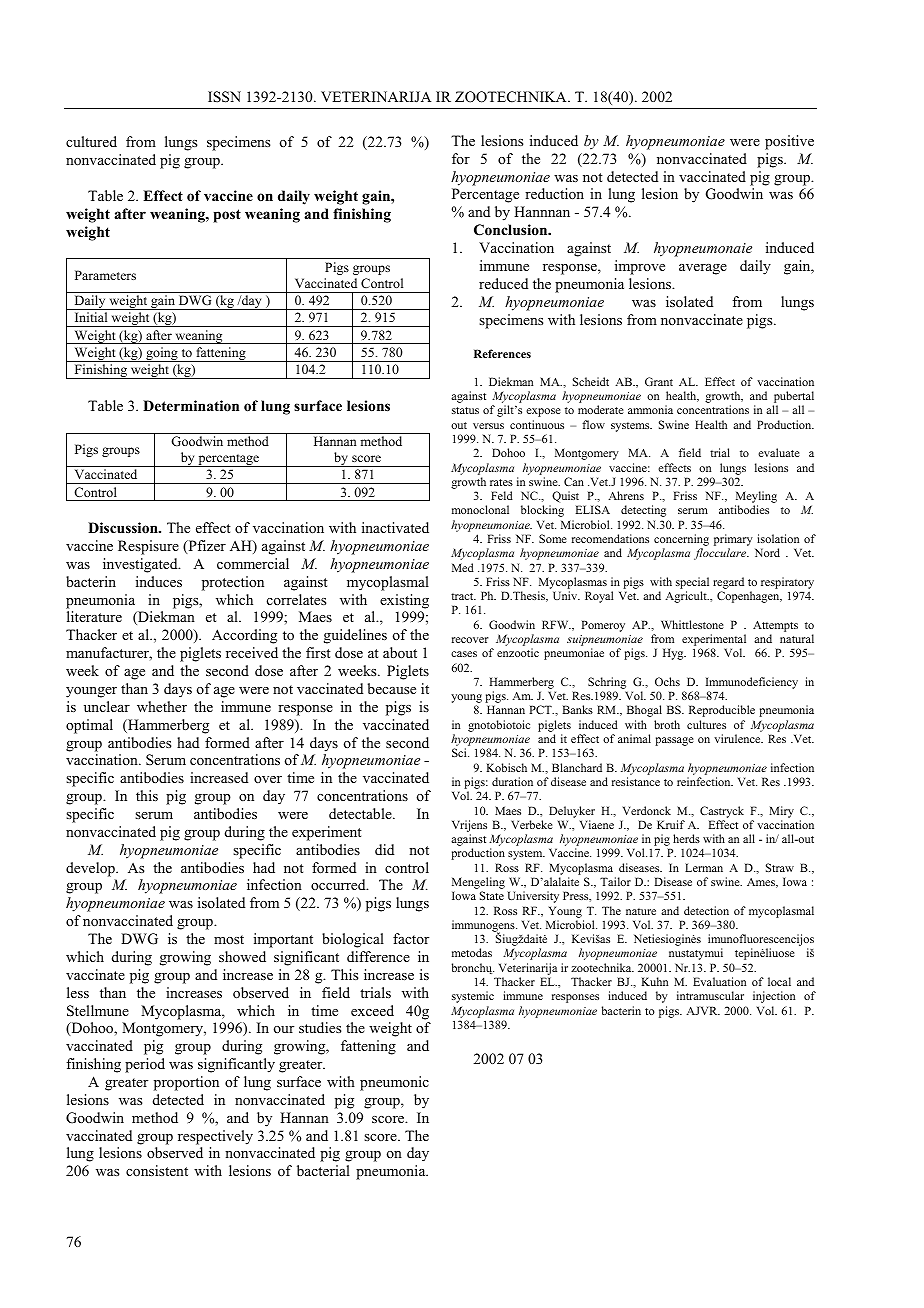  I want to click on Copenhagen, so click(749, 597).
